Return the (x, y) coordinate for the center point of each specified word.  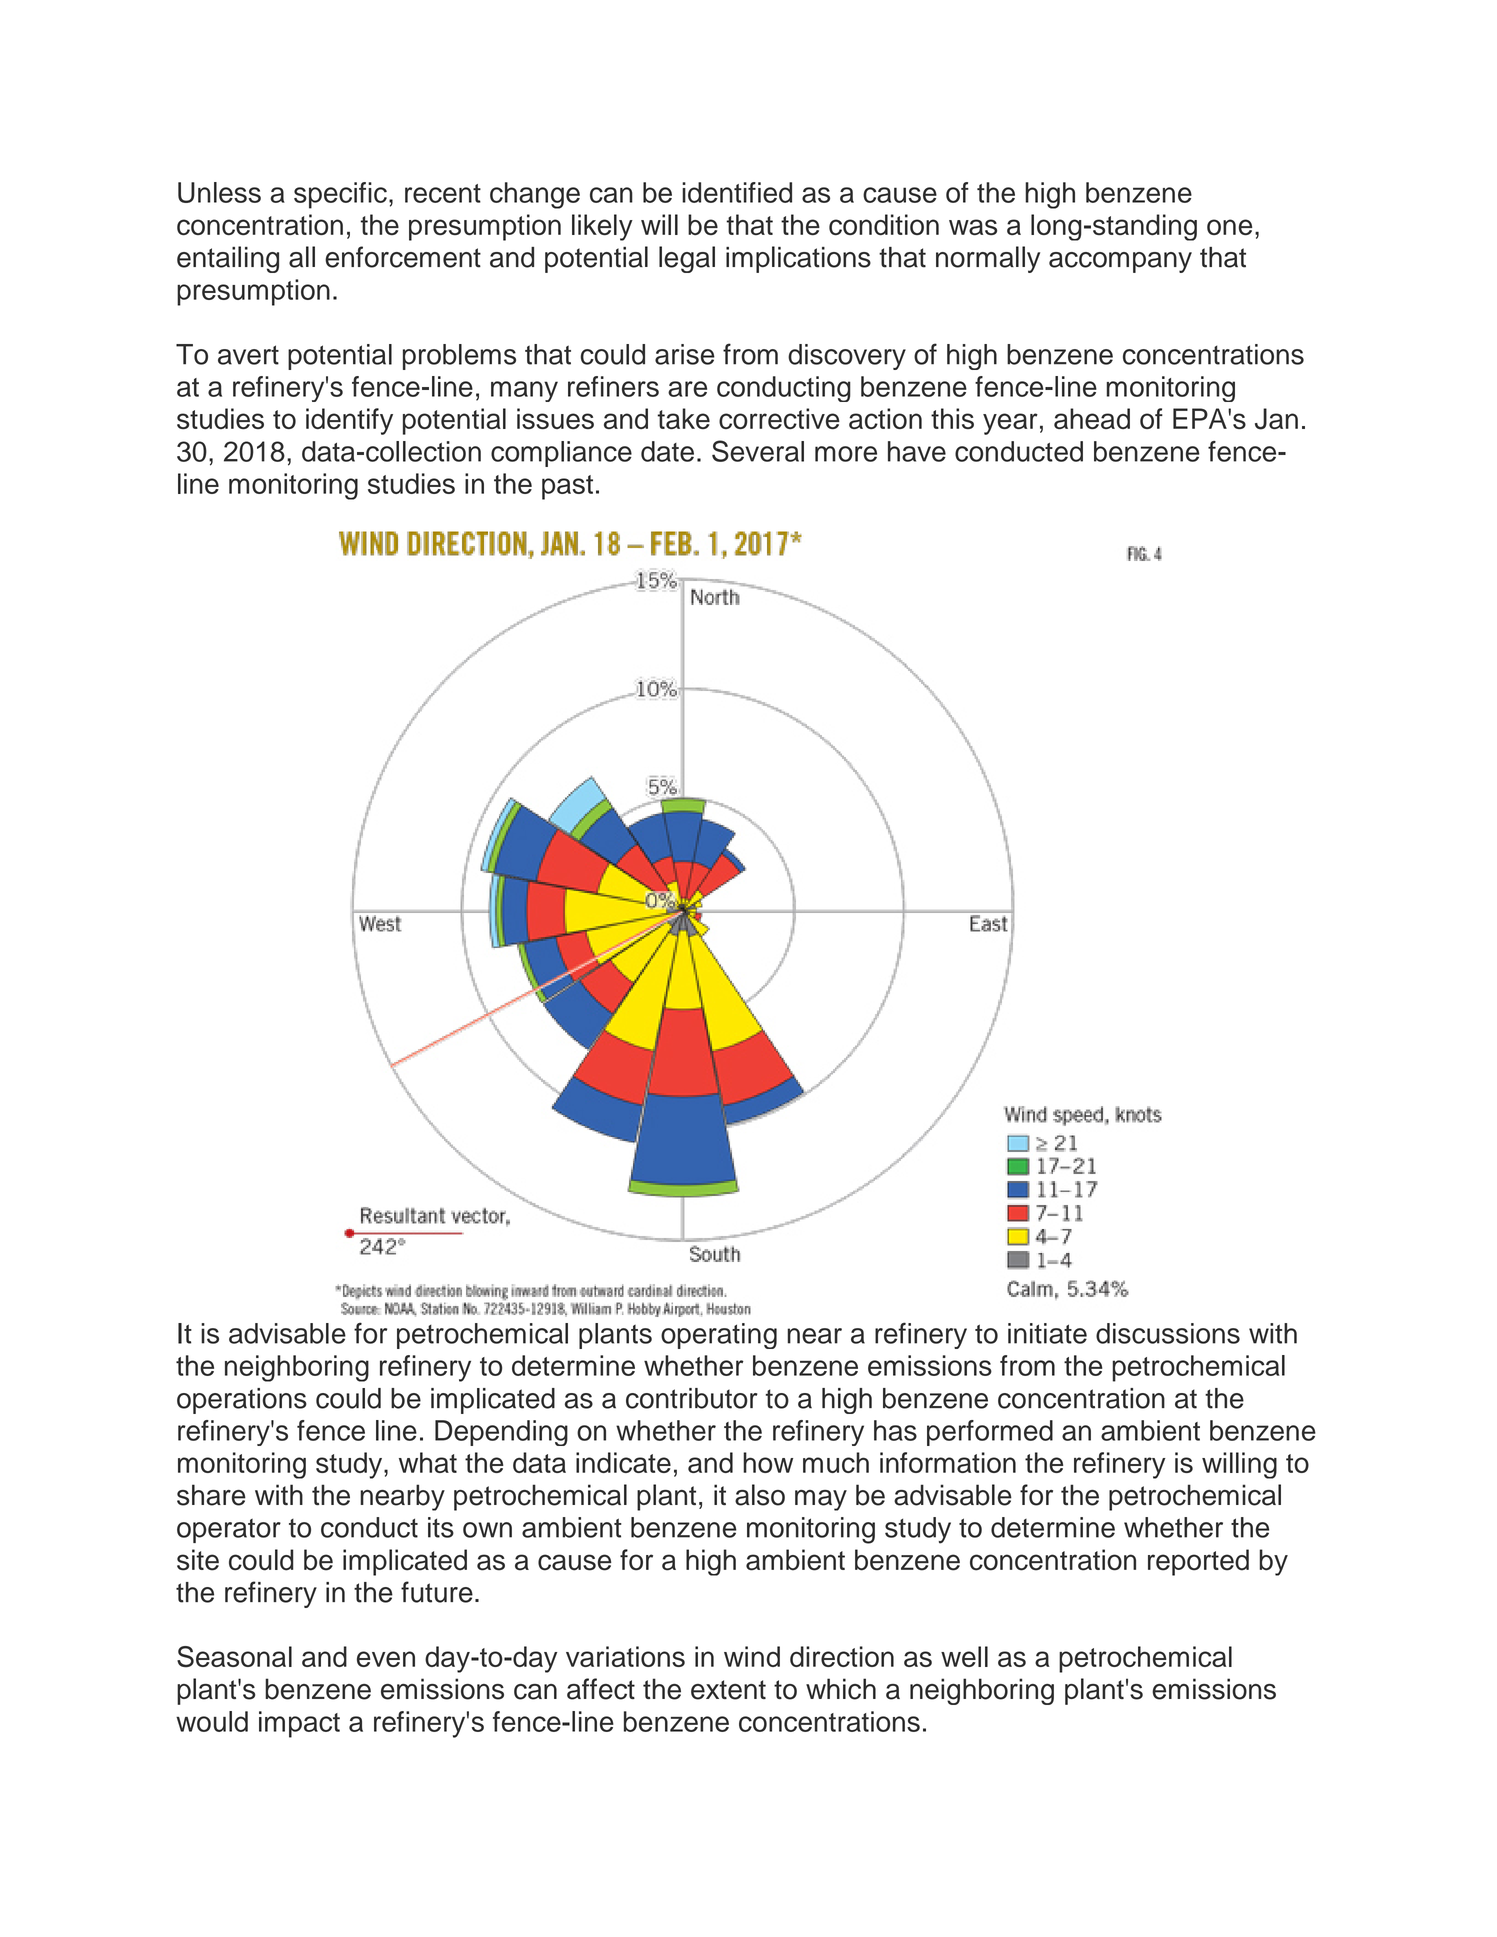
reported (1198, 1562)
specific (340, 195)
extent (728, 1690)
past (567, 487)
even (386, 1659)
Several (758, 451)
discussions (1168, 1333)
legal (687, 259)
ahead (1092, 418)
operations (242, 1401)
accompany (1120, 262)
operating (719, 1336)
